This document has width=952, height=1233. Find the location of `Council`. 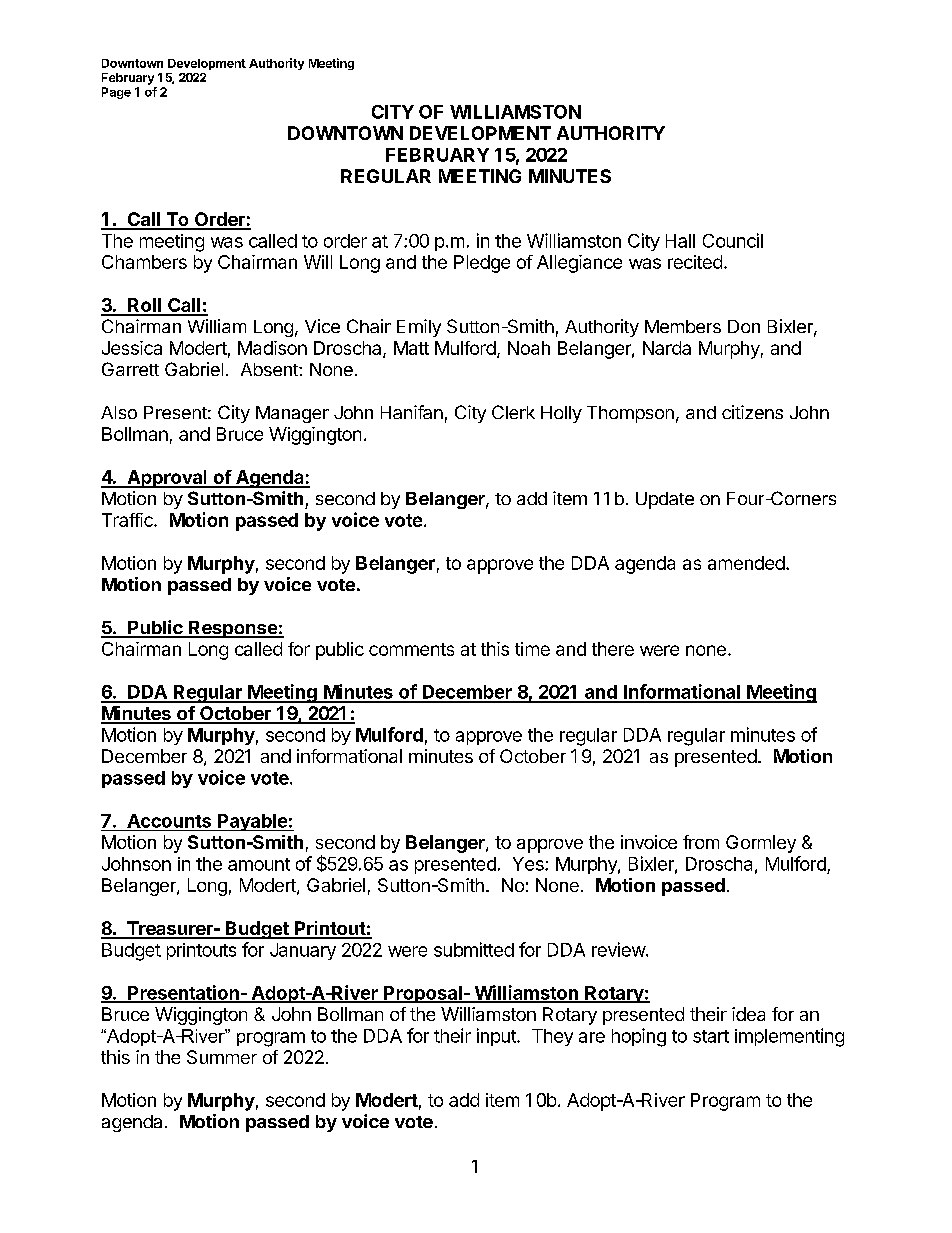

Council is located at coordinates (733, 240).
